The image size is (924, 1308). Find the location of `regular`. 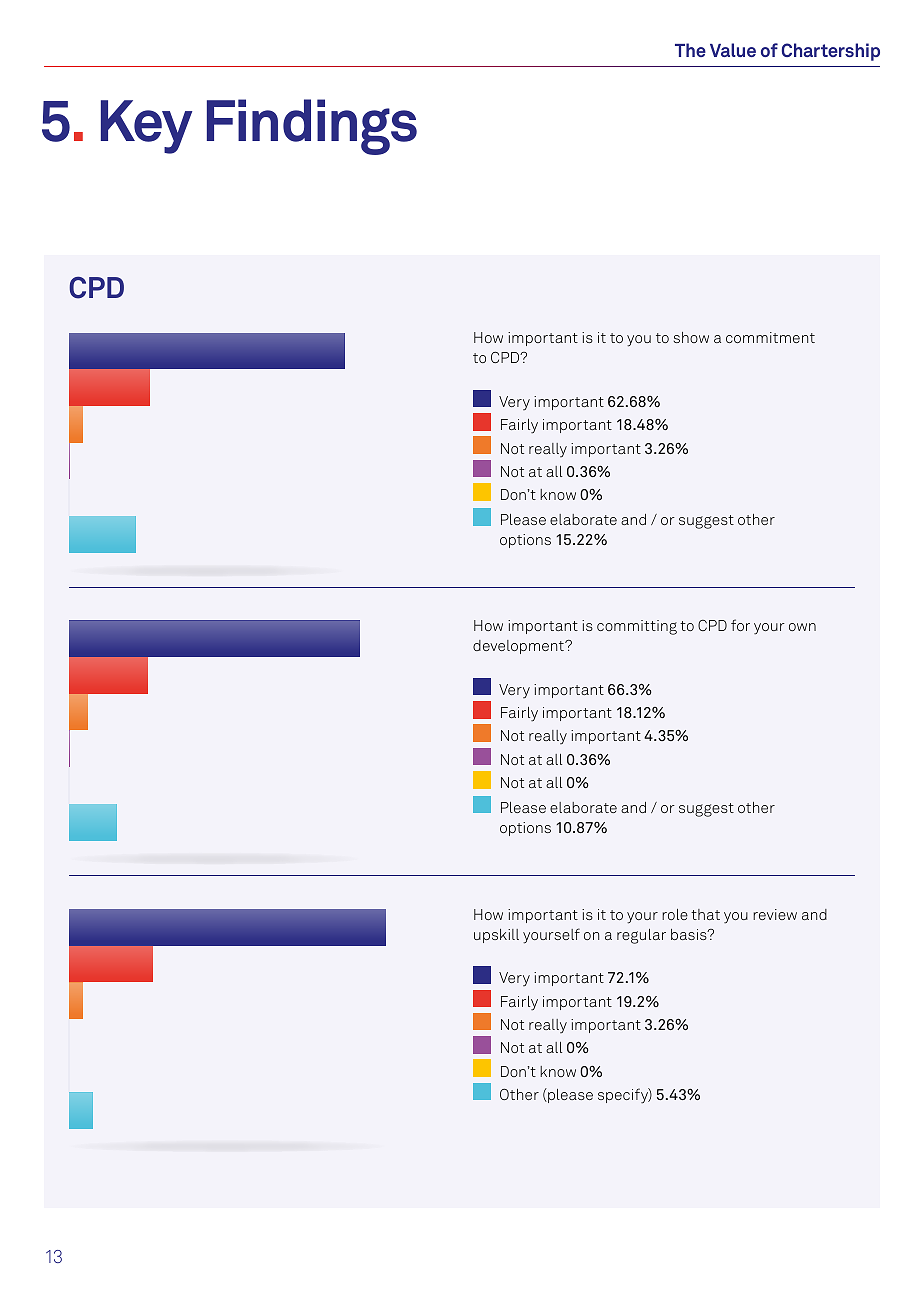

regular is located at coordinates (641, 936).
